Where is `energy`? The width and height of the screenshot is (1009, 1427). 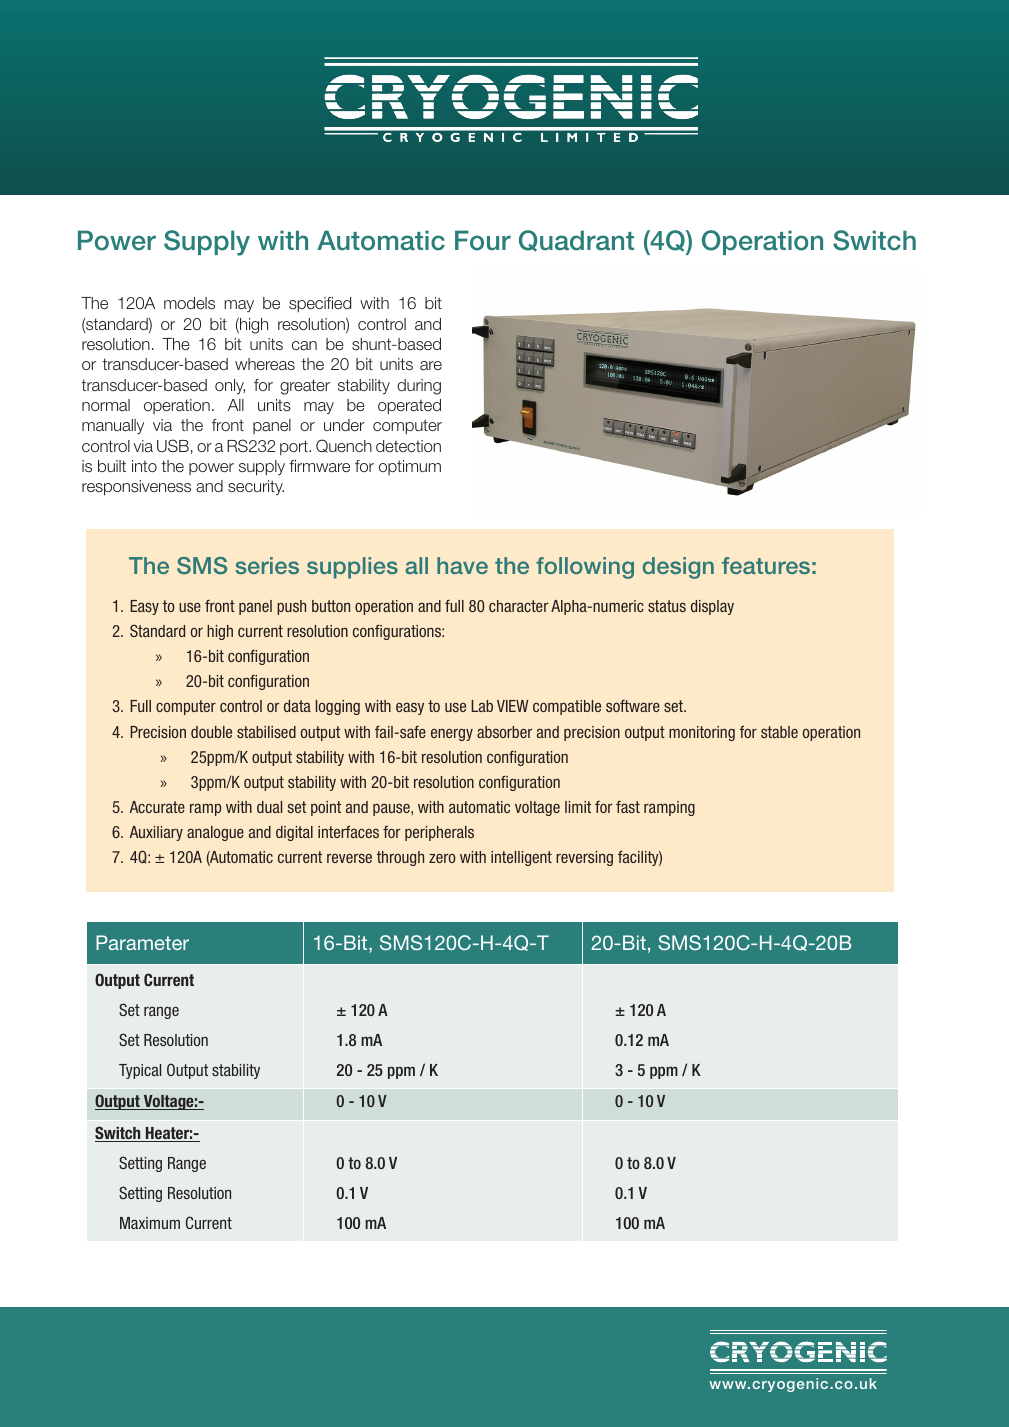
energy is located at coordinates (452, 734).
